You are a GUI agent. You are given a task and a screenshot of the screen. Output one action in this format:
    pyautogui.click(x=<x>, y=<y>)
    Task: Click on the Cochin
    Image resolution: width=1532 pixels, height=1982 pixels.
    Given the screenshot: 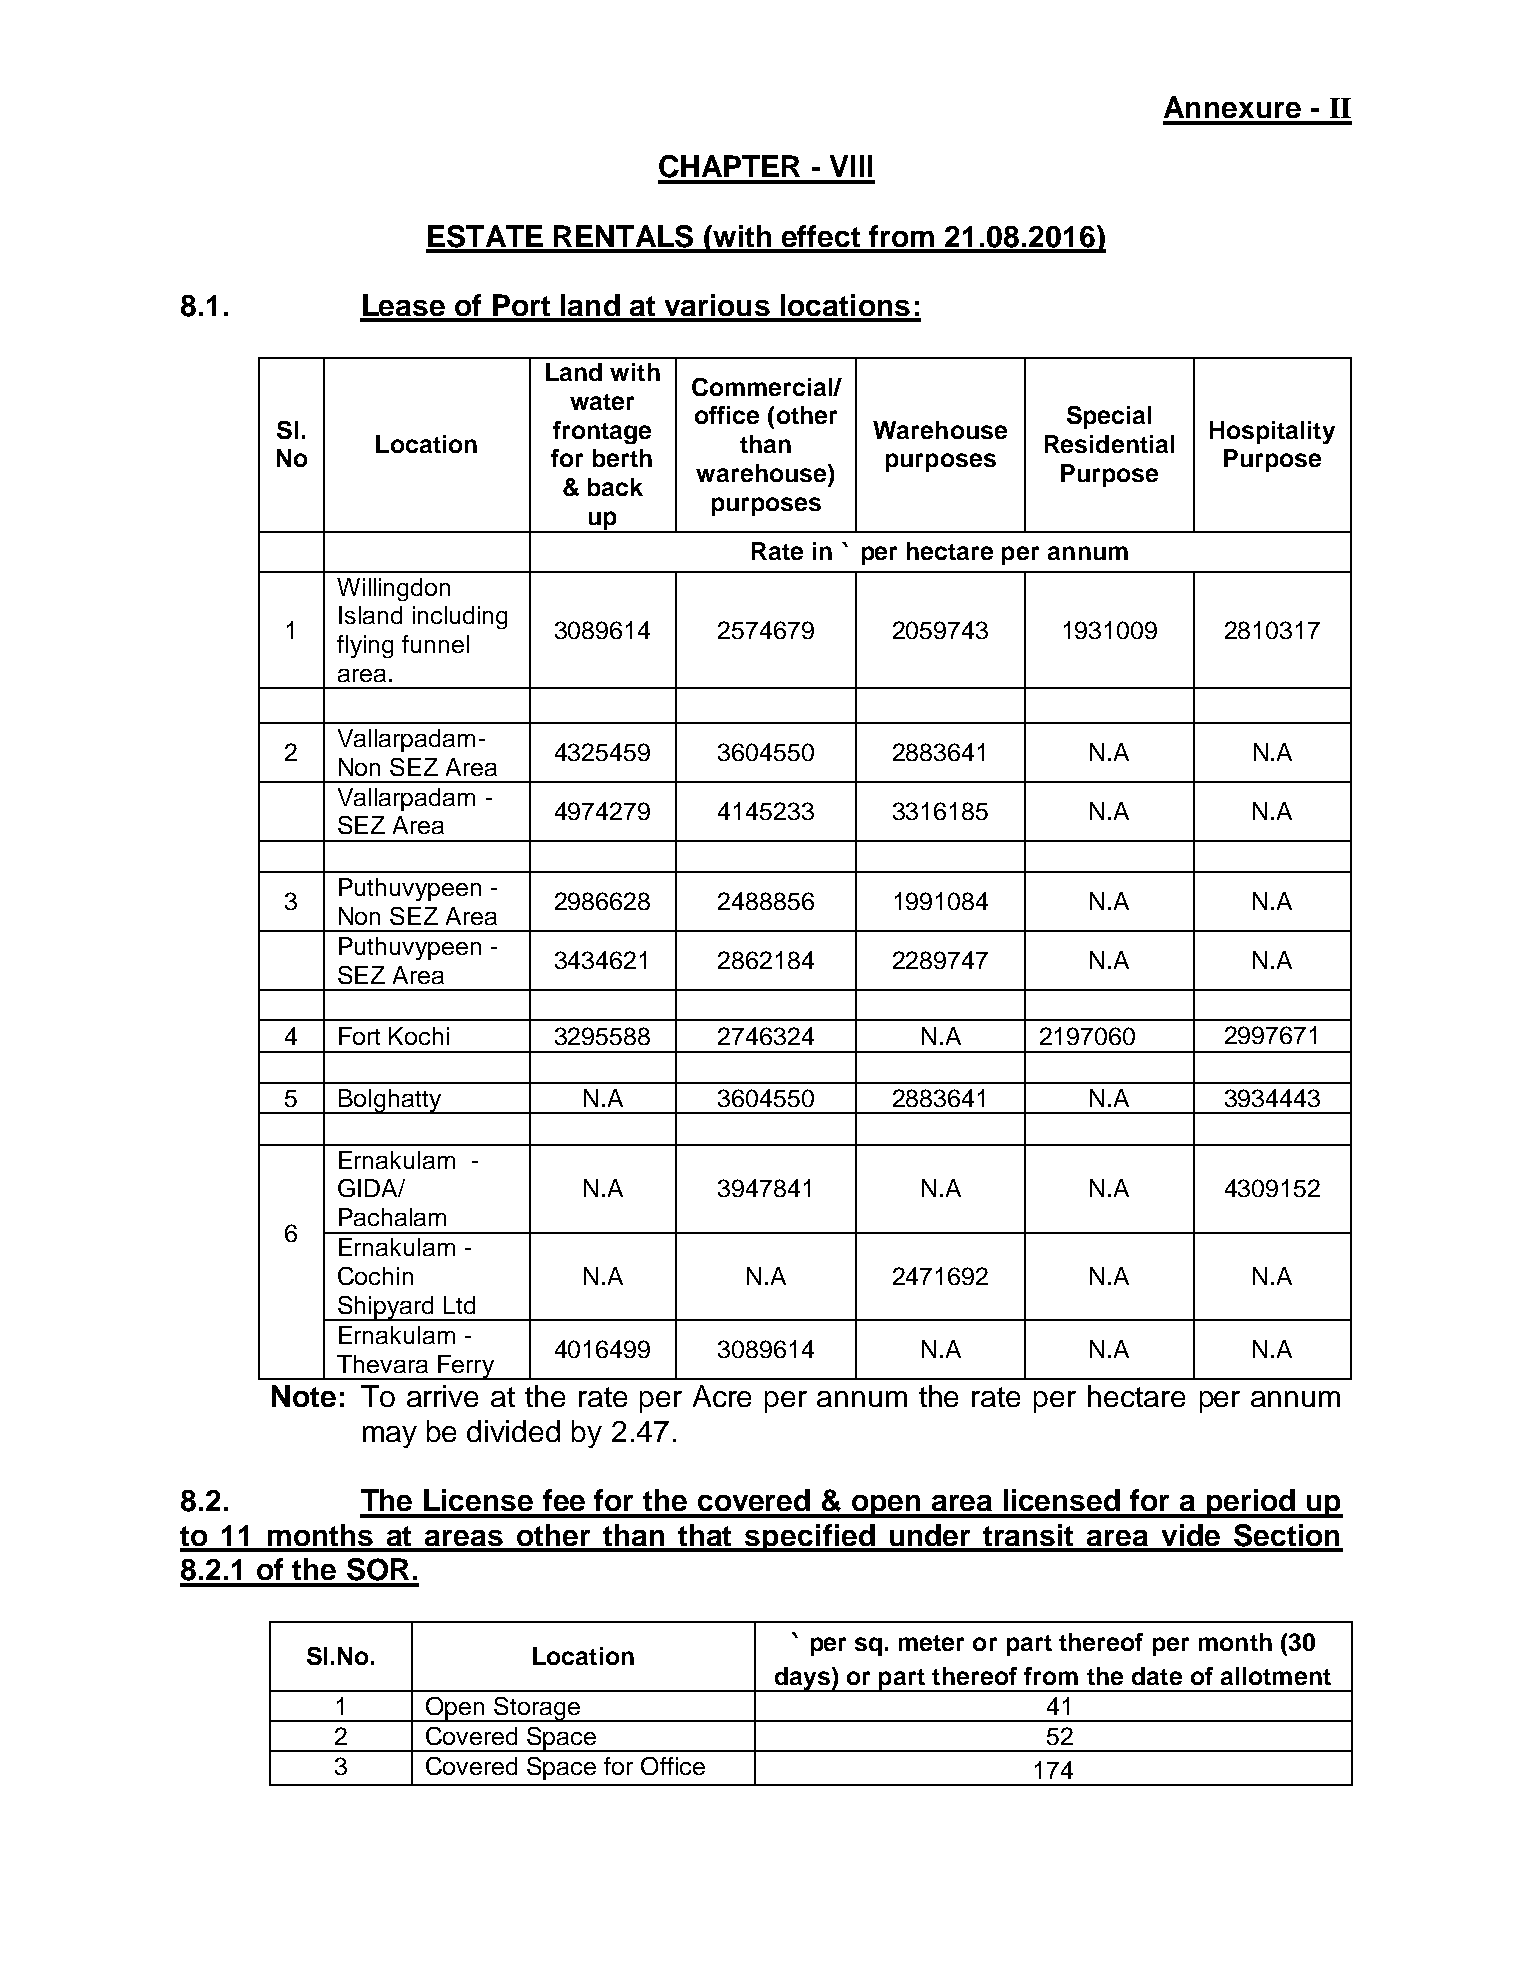 What is the action you would take?
    pyautogui.click(x=375, y=1276)
